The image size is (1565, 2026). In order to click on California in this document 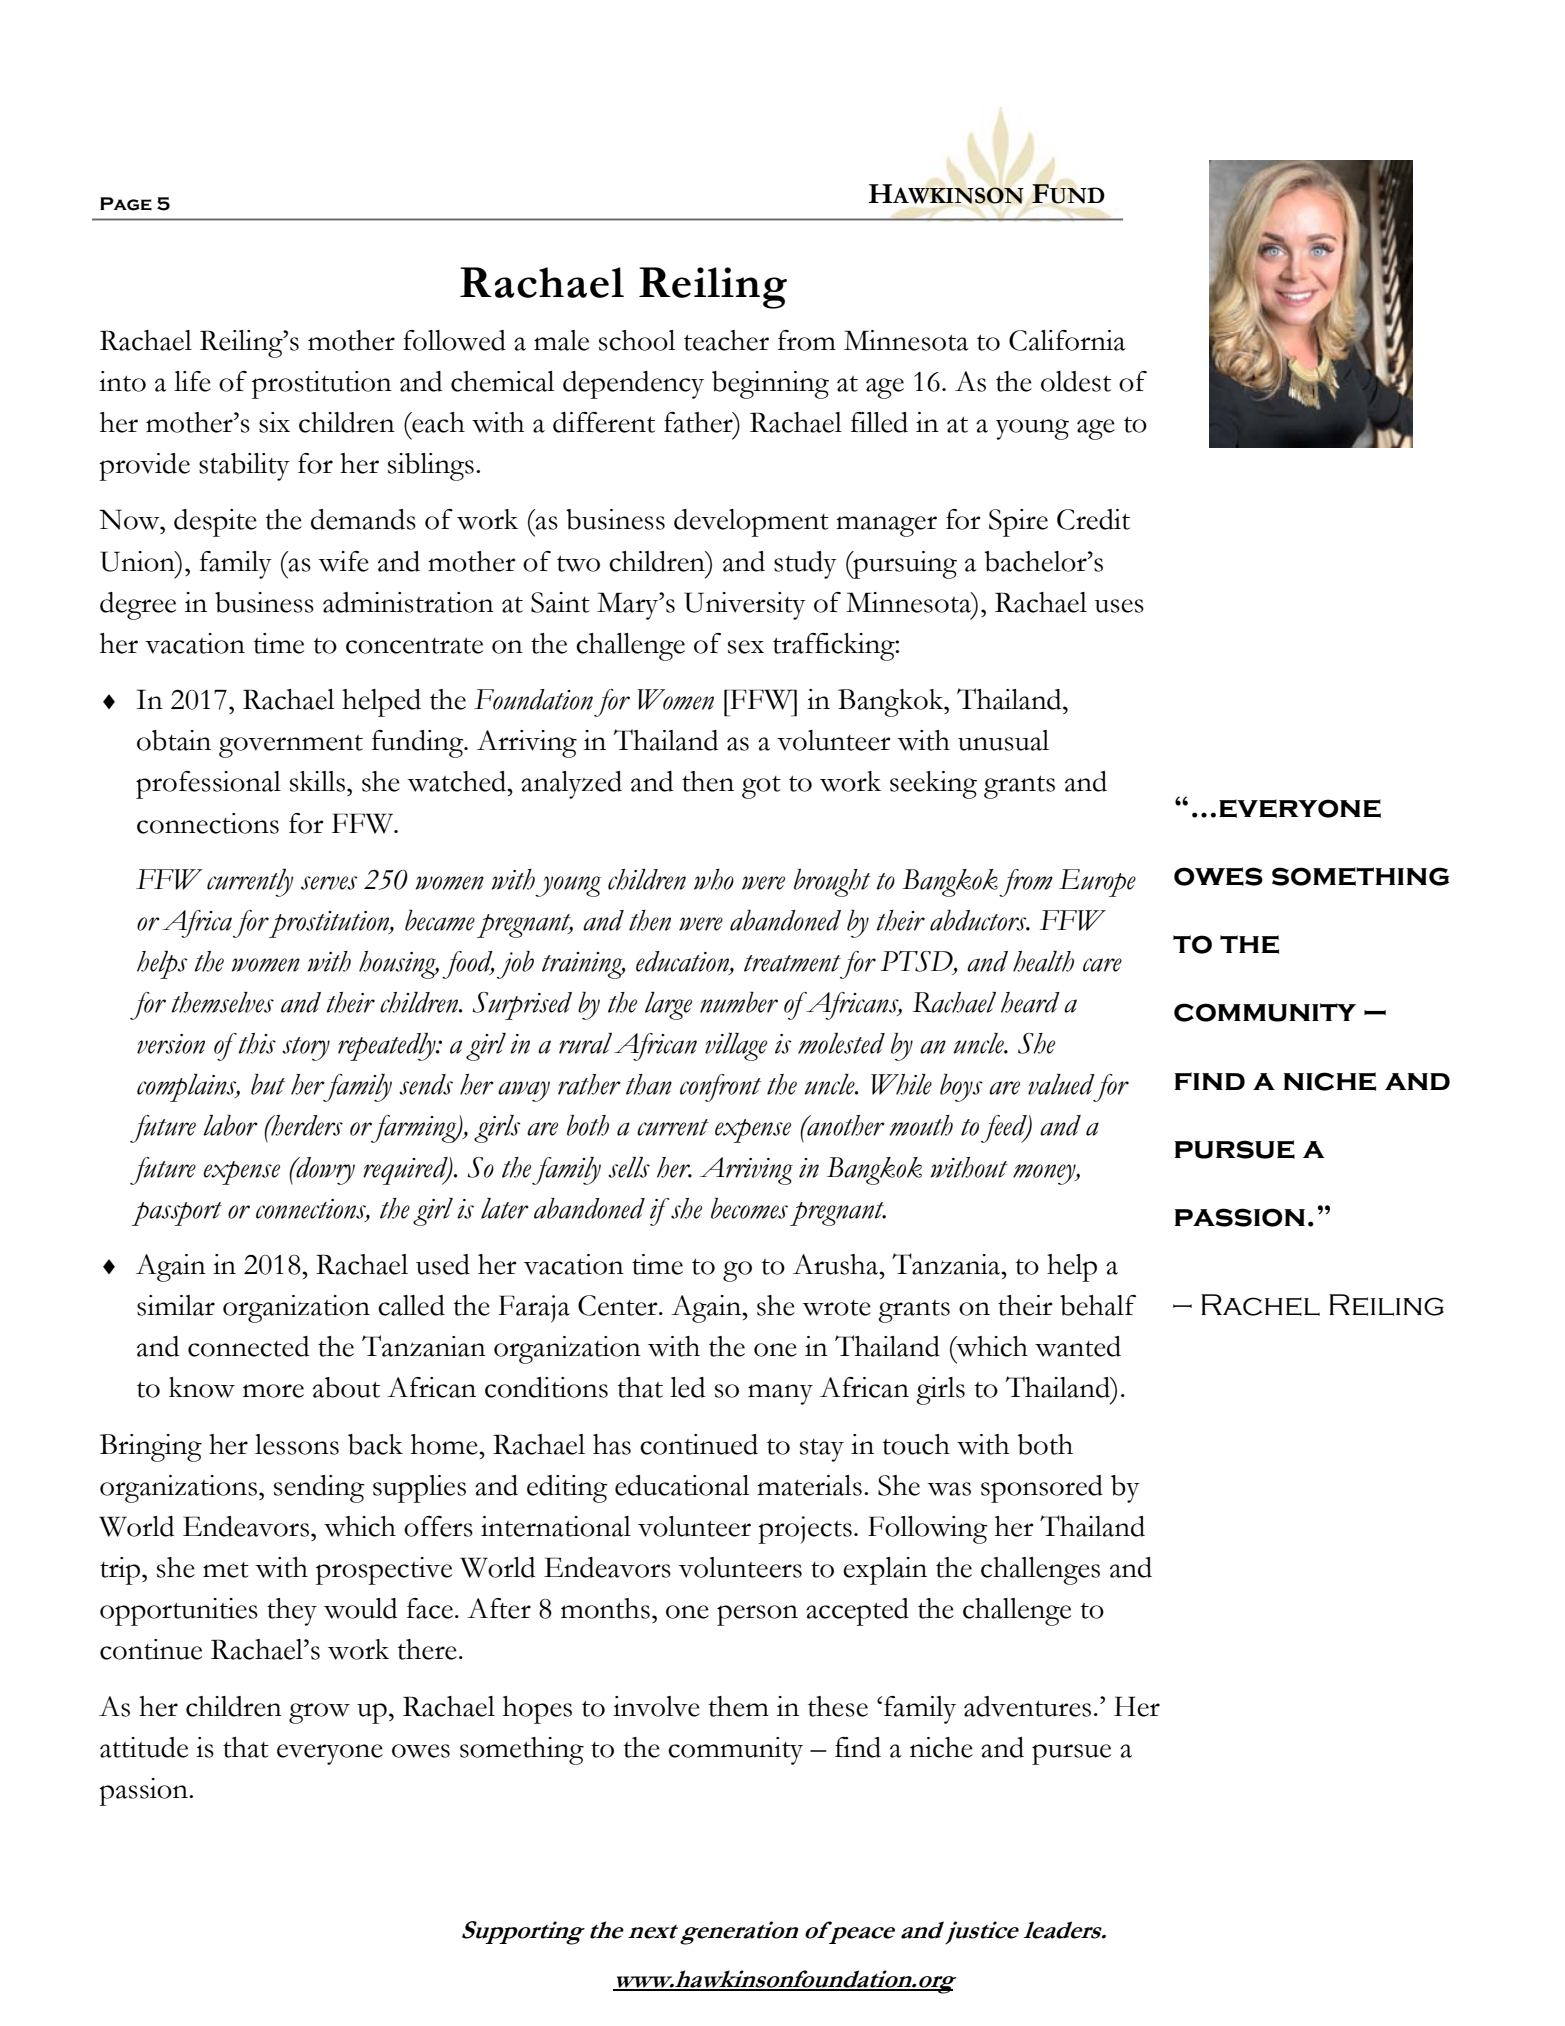, I will do `click(1067, 340)`.
